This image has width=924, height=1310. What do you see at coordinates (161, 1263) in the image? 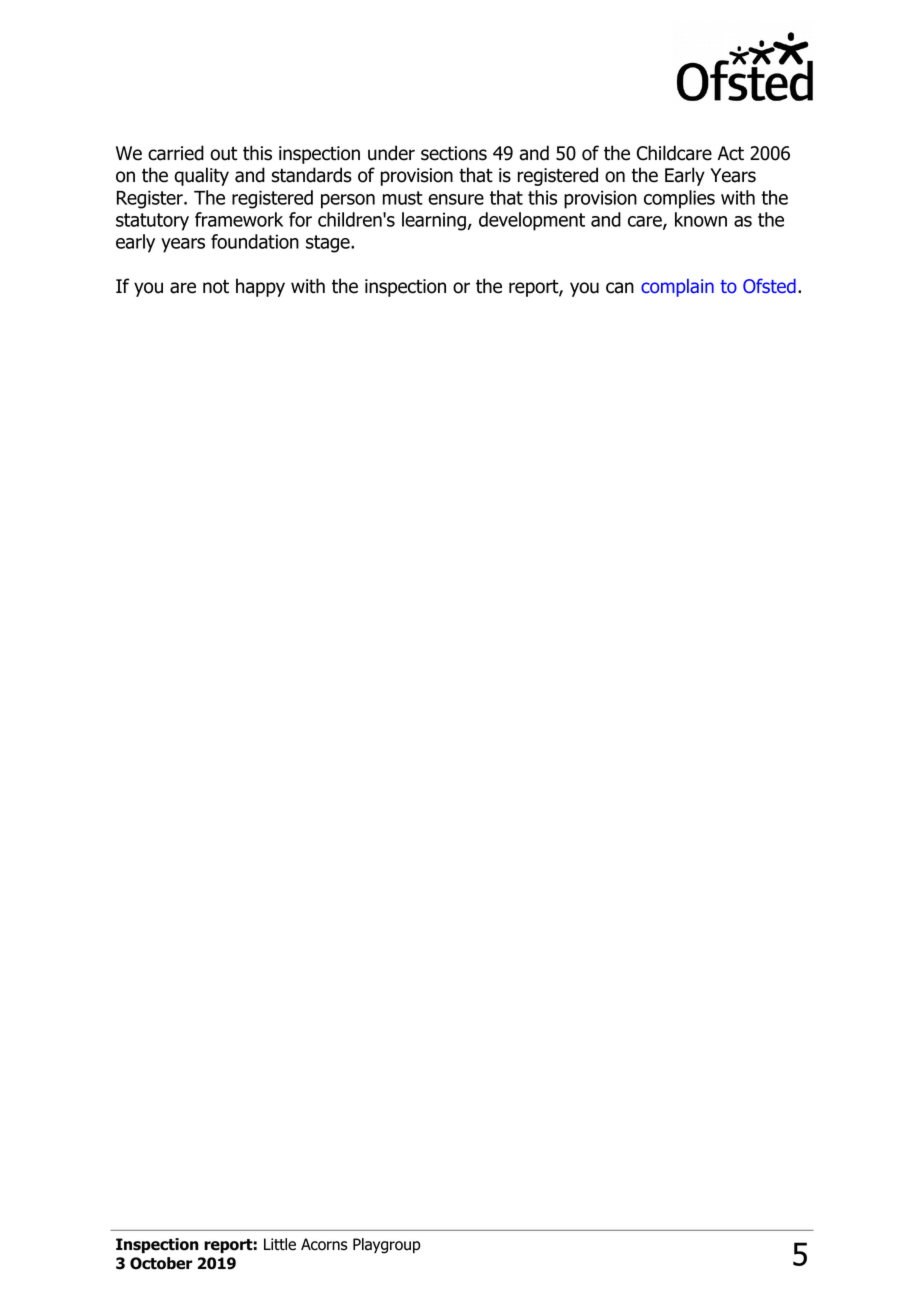
I see `October` at bounding box center [161, 1263].
